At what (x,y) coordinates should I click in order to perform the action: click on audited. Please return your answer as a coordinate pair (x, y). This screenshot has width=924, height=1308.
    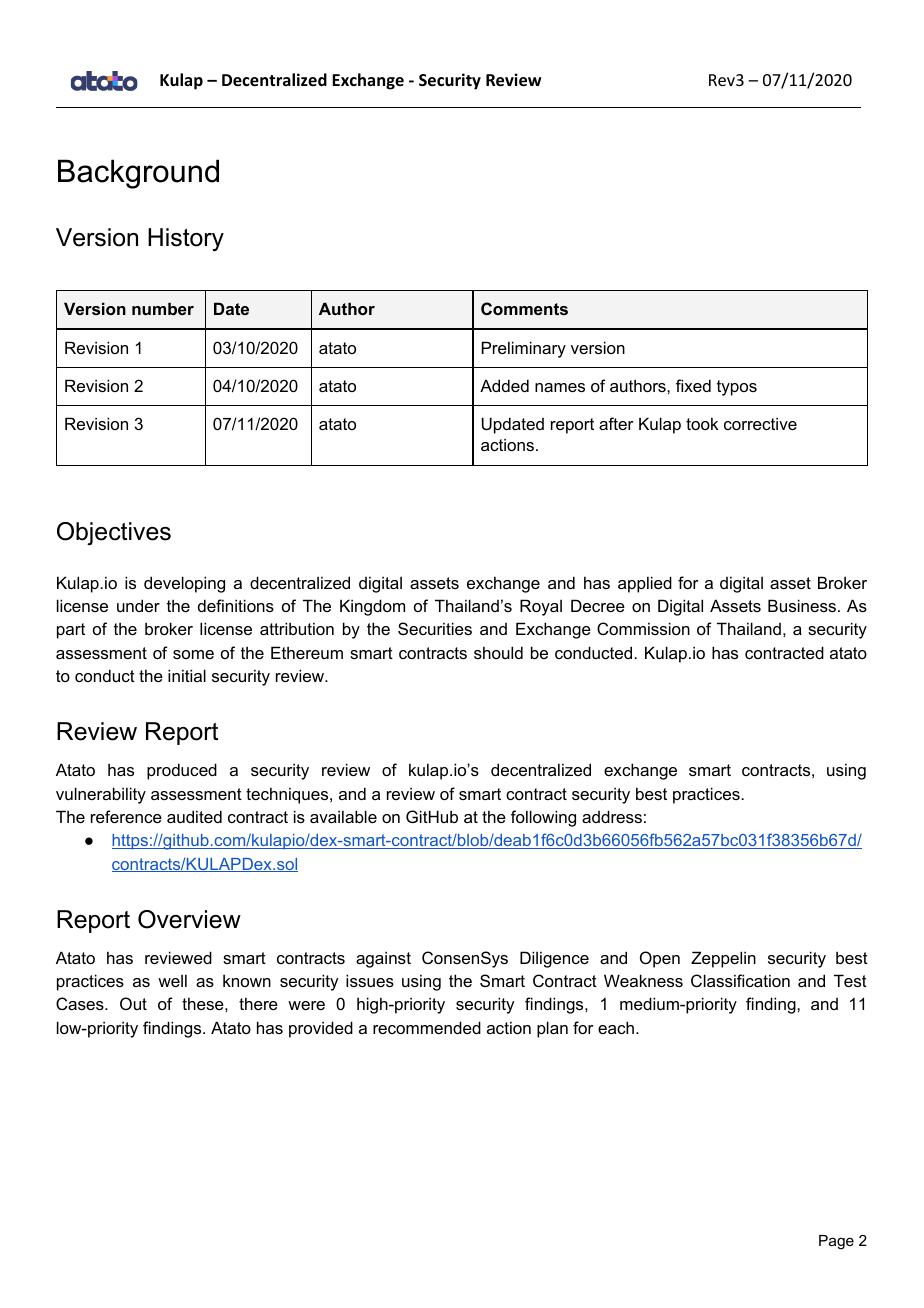
    Looking at the image, I should click on (194, 816).
